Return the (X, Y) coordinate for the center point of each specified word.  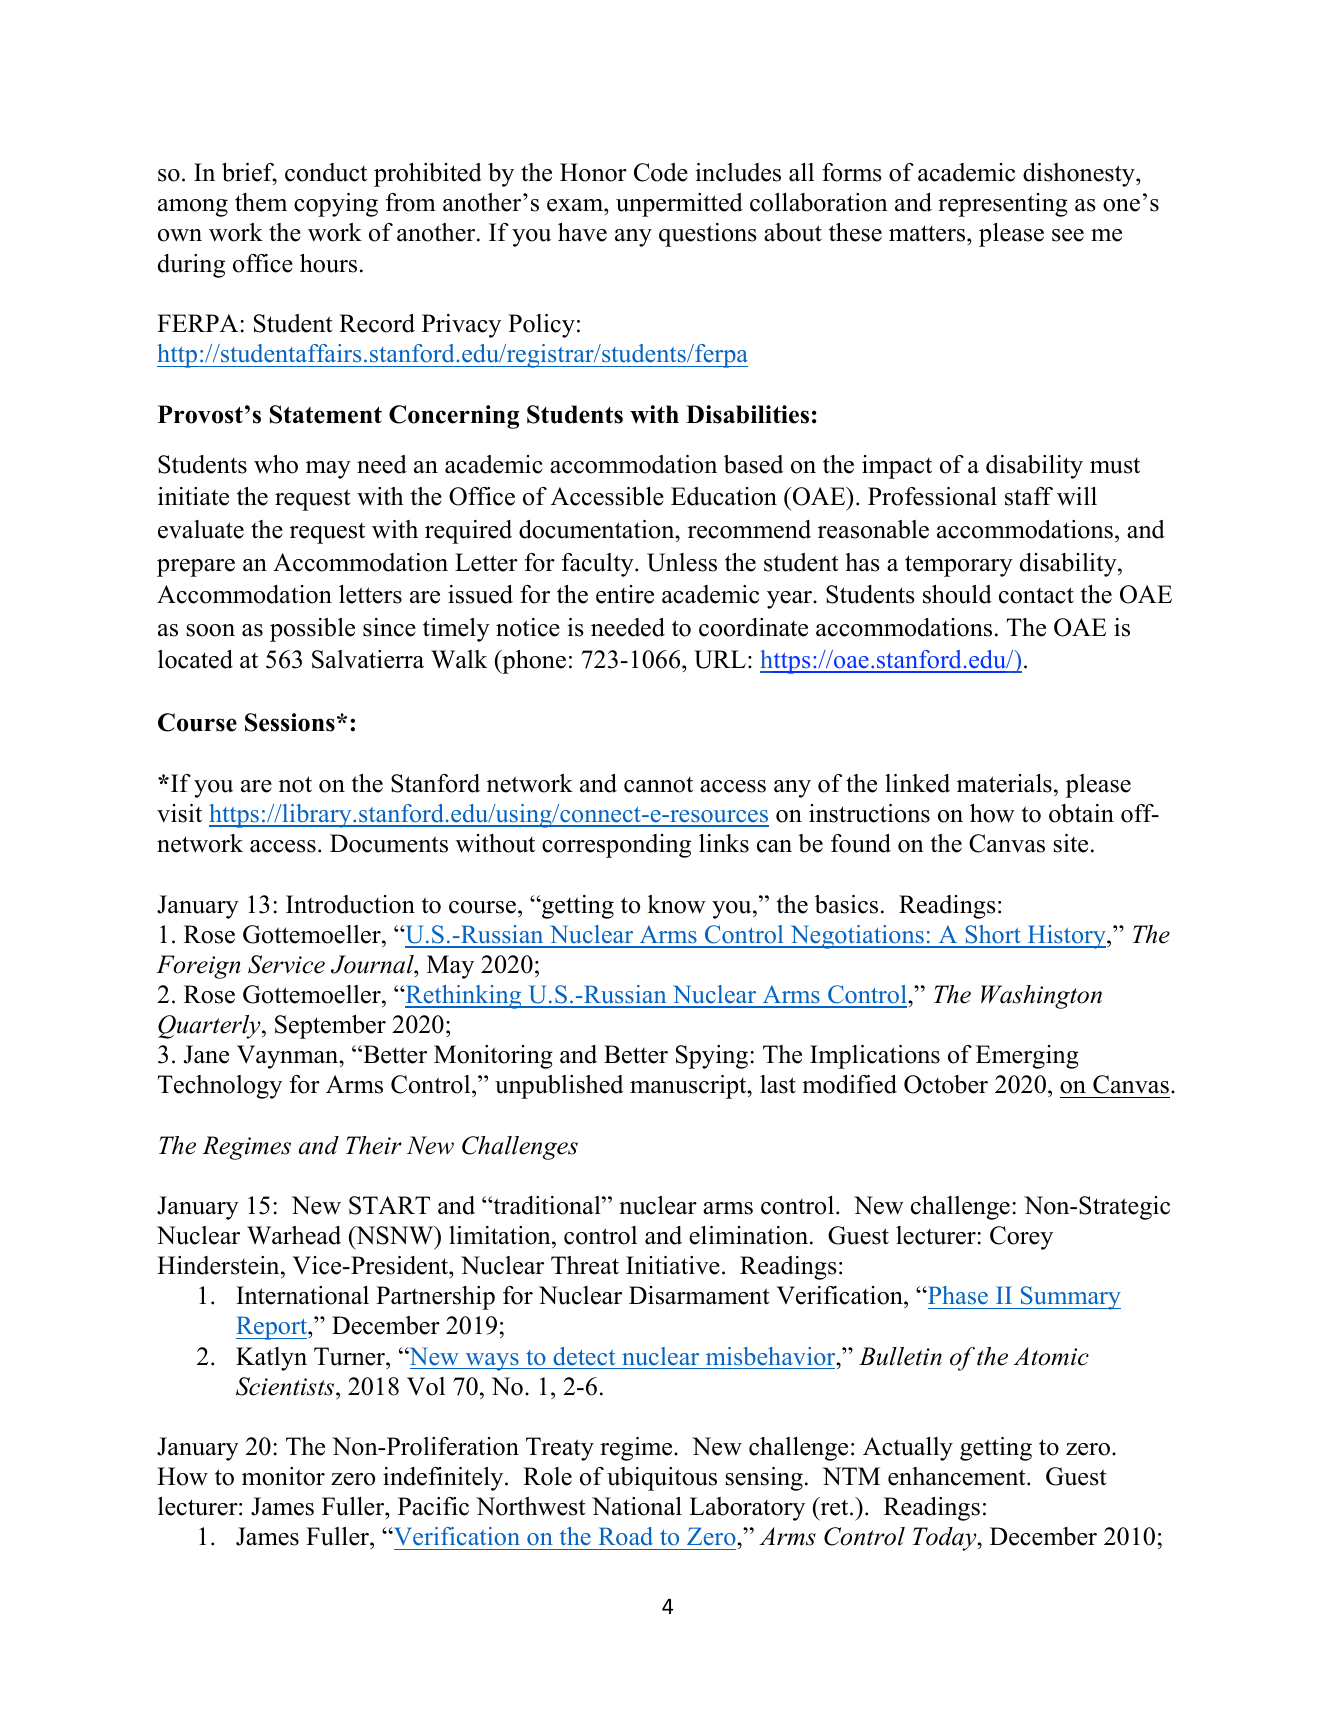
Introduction (350, 904)
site (1071, 843)
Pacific (433, 1506)
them (261, 202)
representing (1003, 205)
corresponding (616, 846)
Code (661, 172)
